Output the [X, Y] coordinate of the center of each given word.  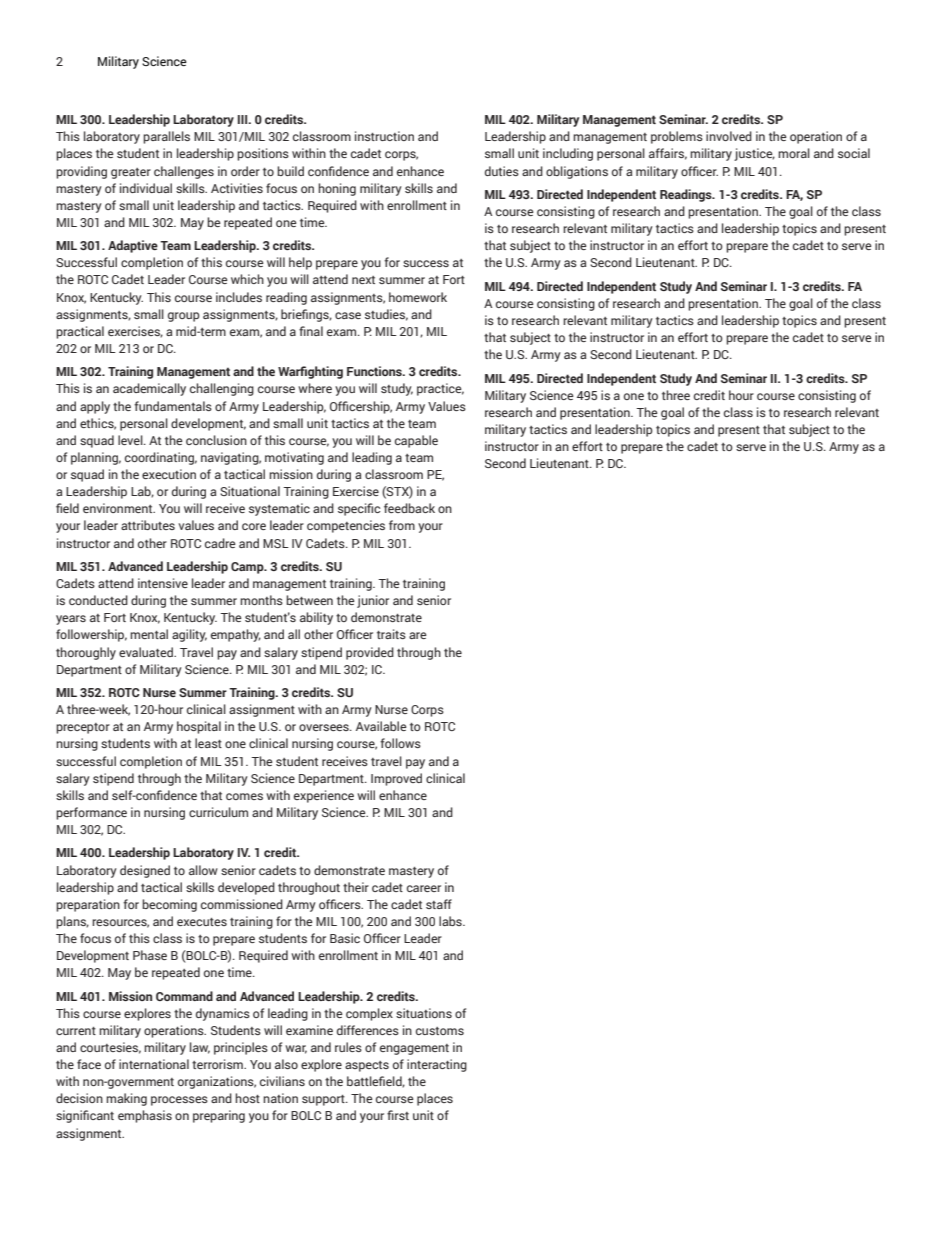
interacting [437, 1065]
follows [400, 743]
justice [754, 154]
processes [179, 1101]
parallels [166, 137]
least [208, 743]
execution [169, 474]
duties [502, 171]
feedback [409, 508]
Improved [396, 779]
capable [416, 441]
